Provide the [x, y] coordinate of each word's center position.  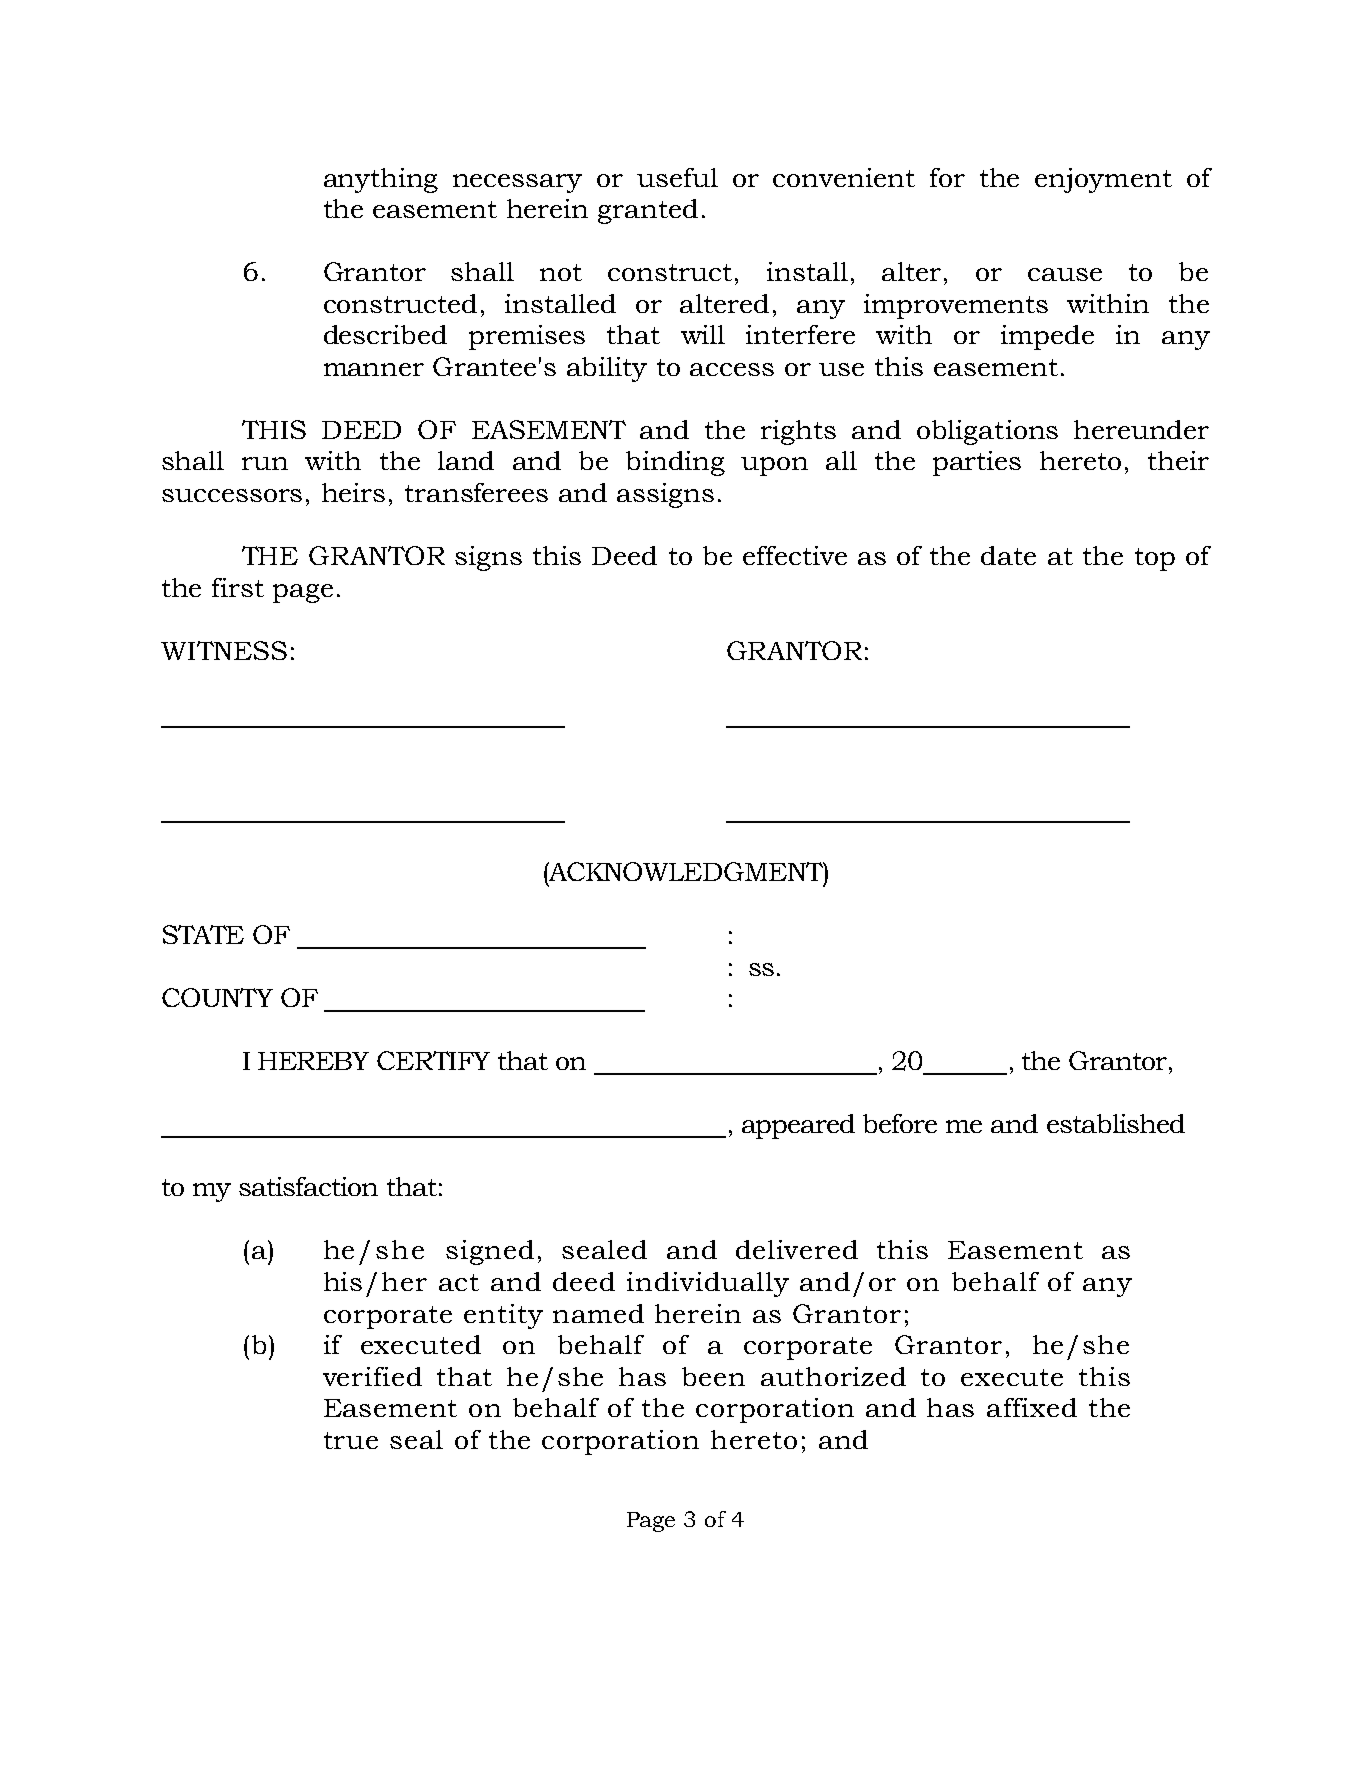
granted [648, 211]
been [713, 1376]
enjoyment [1103, 180]
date [1008, 555]
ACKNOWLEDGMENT [686, 871]
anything [381, 180]
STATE [203, 934]
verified [372, 1376]
